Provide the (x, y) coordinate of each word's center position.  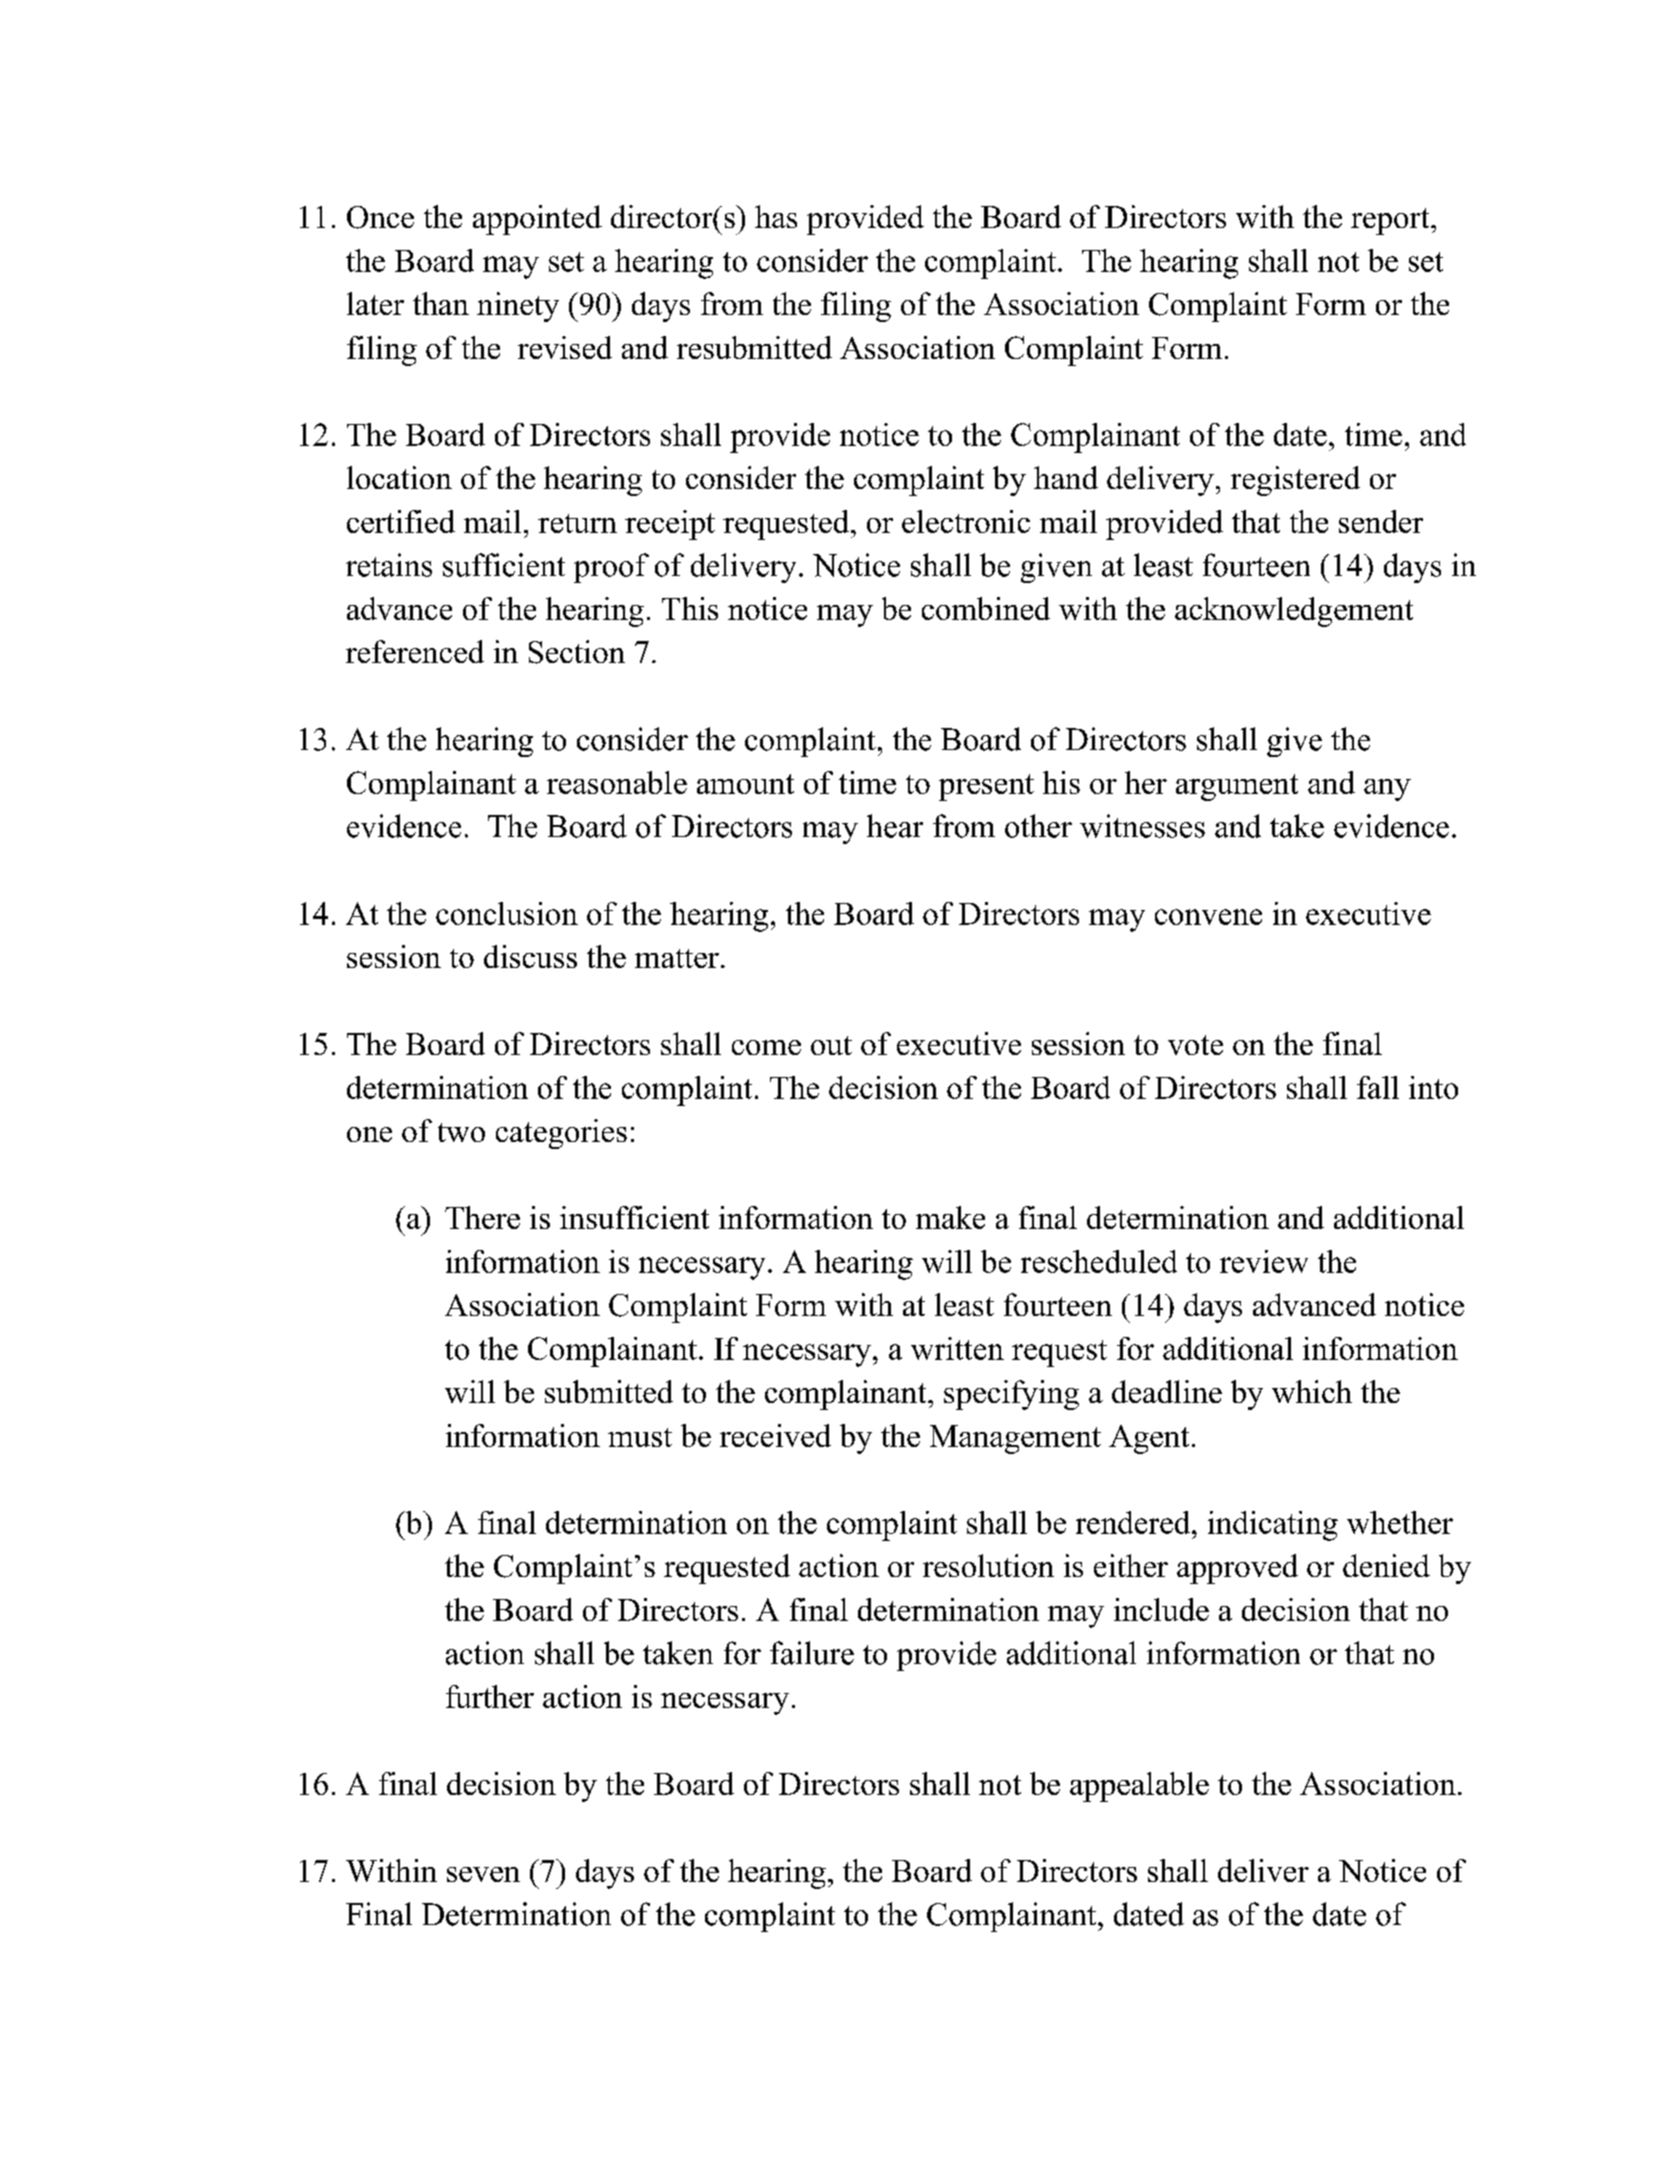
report (1391, 221)
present (986, 787)
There (482, 1217)
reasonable (617, 782)
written (957, 1348)
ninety (518, 307)
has (776, 216)
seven (483, 1874)
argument (1237, 787)
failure (812, 1653)
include (1161, 1609)
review (1264, 1261)
